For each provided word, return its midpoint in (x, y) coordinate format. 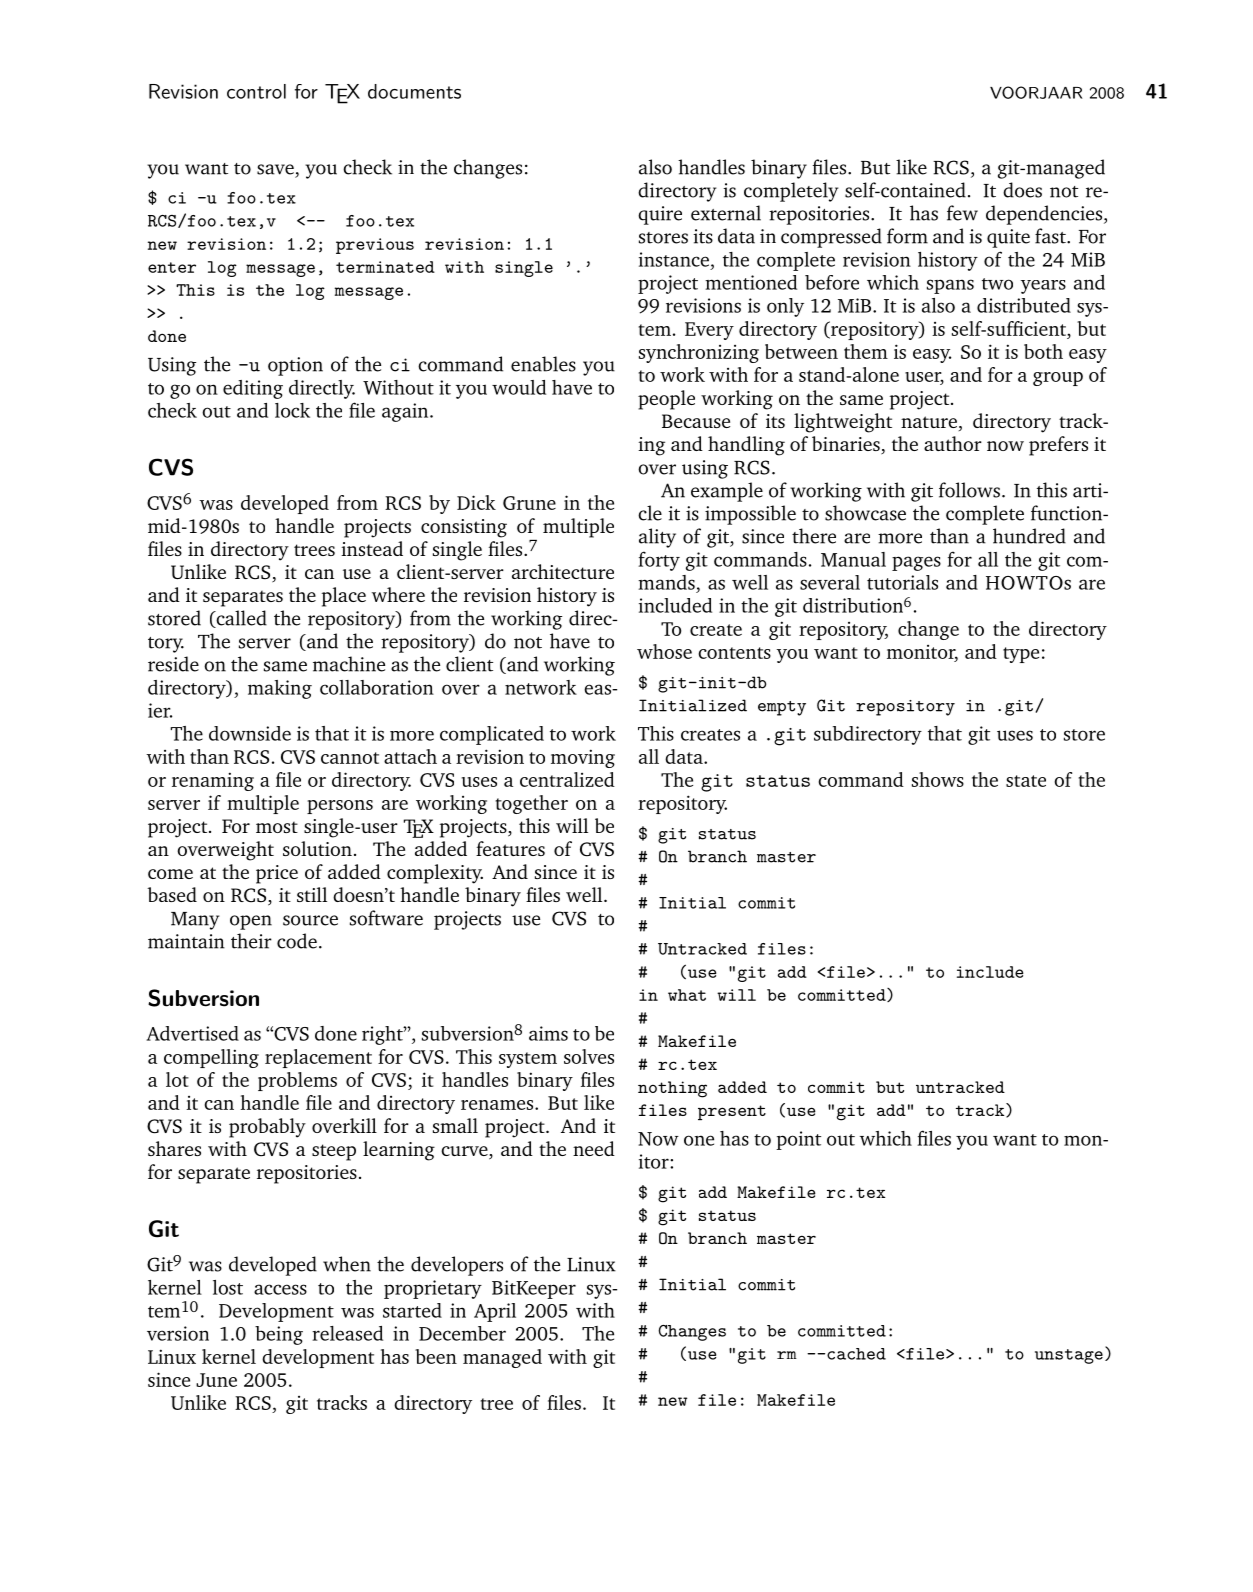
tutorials (902, 582)
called (240, 619)
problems (297, 1081)
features (510, 848)
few (962, 213)
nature (929, 422)
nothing (672, 1089)
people (666, 400)
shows (938, 779)
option (295, 366)
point (798, 1140)
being (279, 1335)
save (275, 169)
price (277, 874)
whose (664, 651)
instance (674, 259)
